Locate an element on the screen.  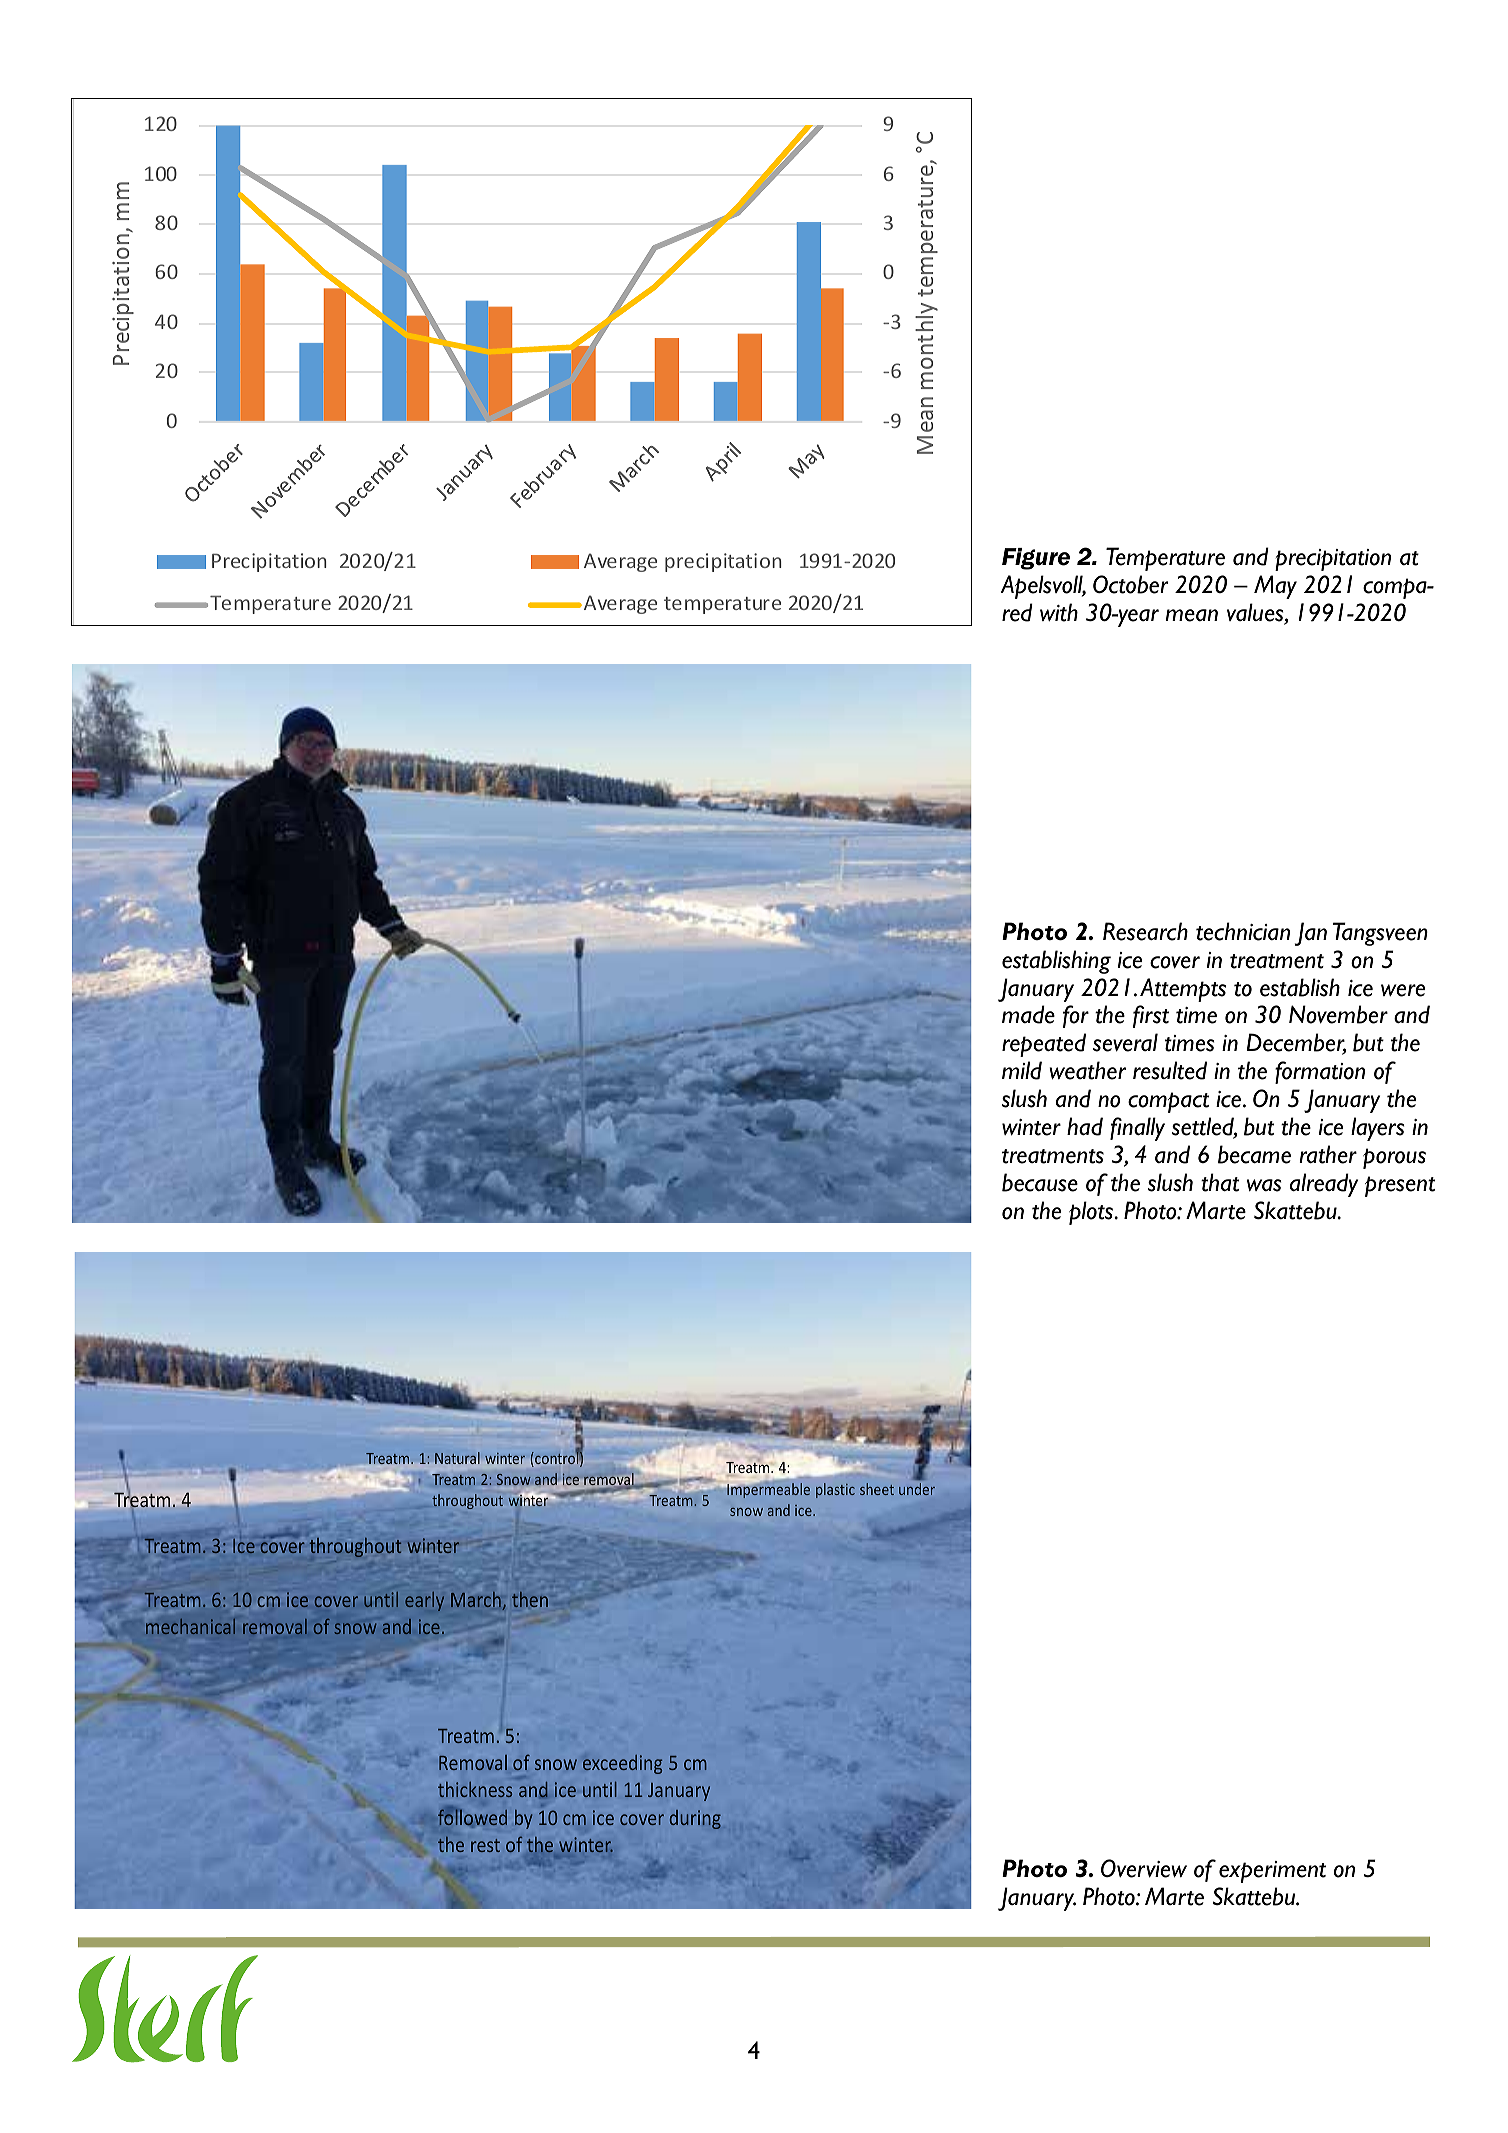
early is located at coordinates (424, 1601).
